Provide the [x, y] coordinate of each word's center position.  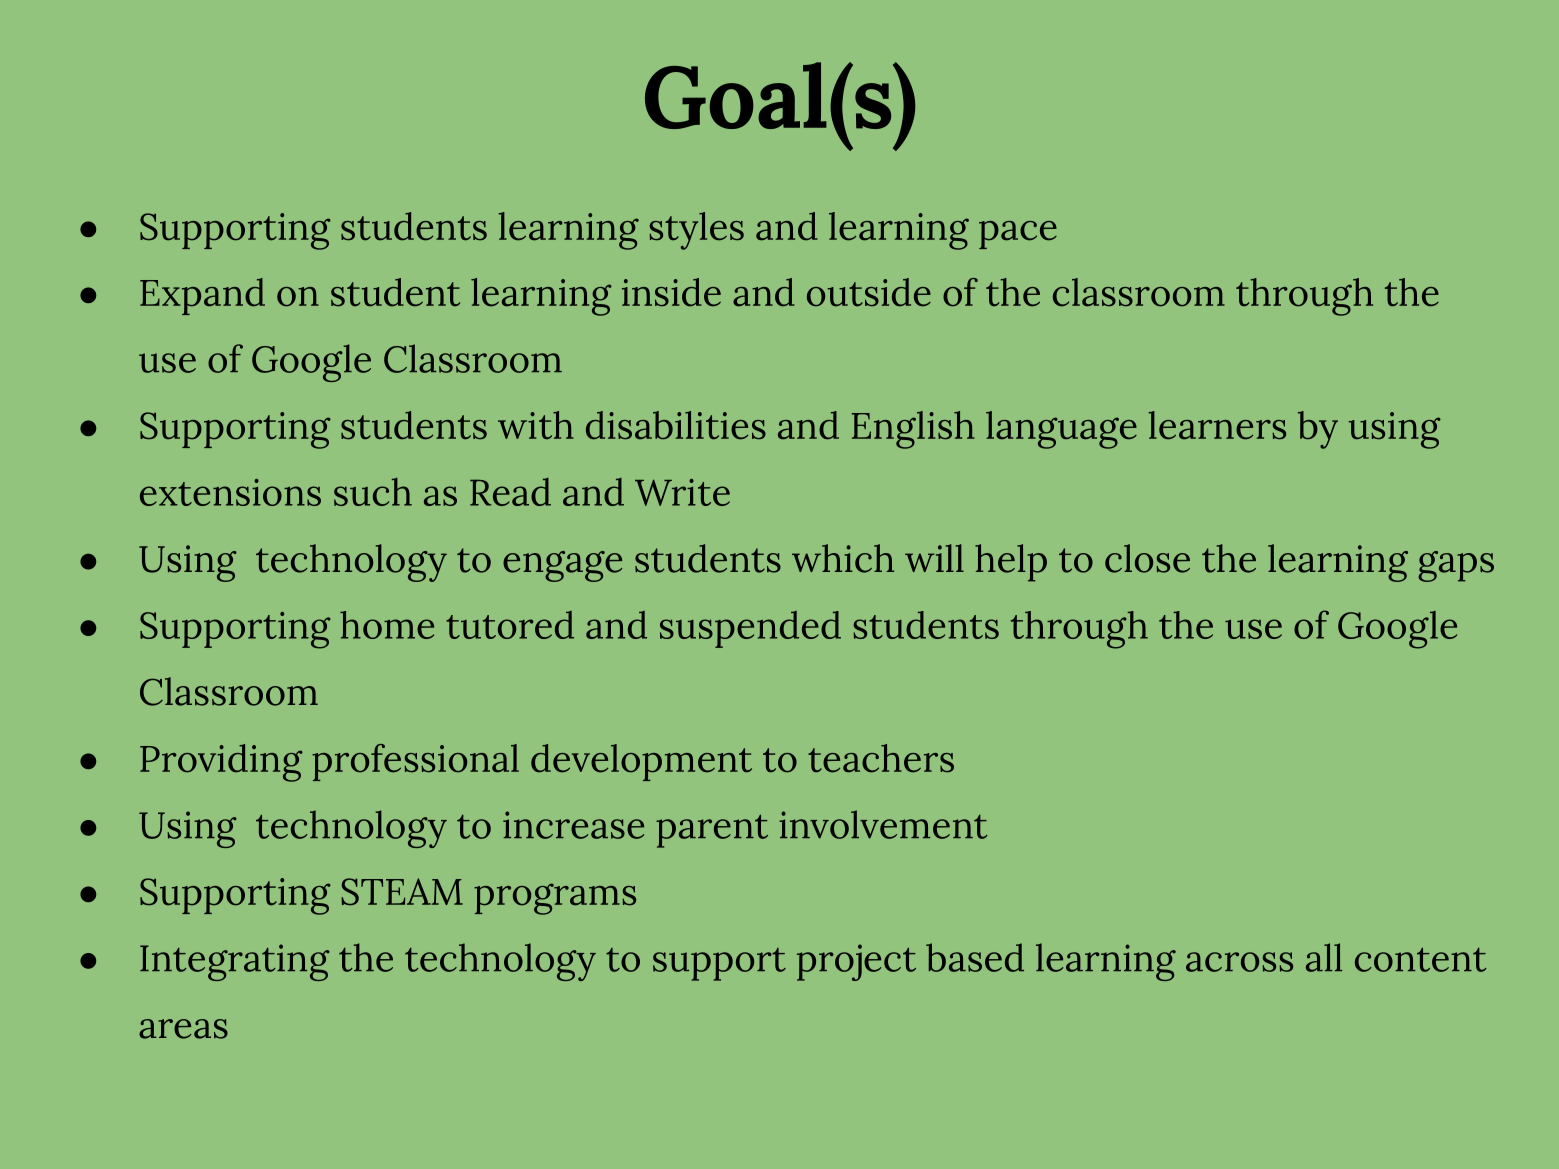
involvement [883, 824]
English [913, 430]
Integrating [235, 962]
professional [415, 762]
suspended [750, 629]
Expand [202, 296]
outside [869, 292]
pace [1018, 235]
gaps [1456, 566]
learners [1217, 425]
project [856, 962]
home [387, 625]
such [373, 492]
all [1324, 957]
